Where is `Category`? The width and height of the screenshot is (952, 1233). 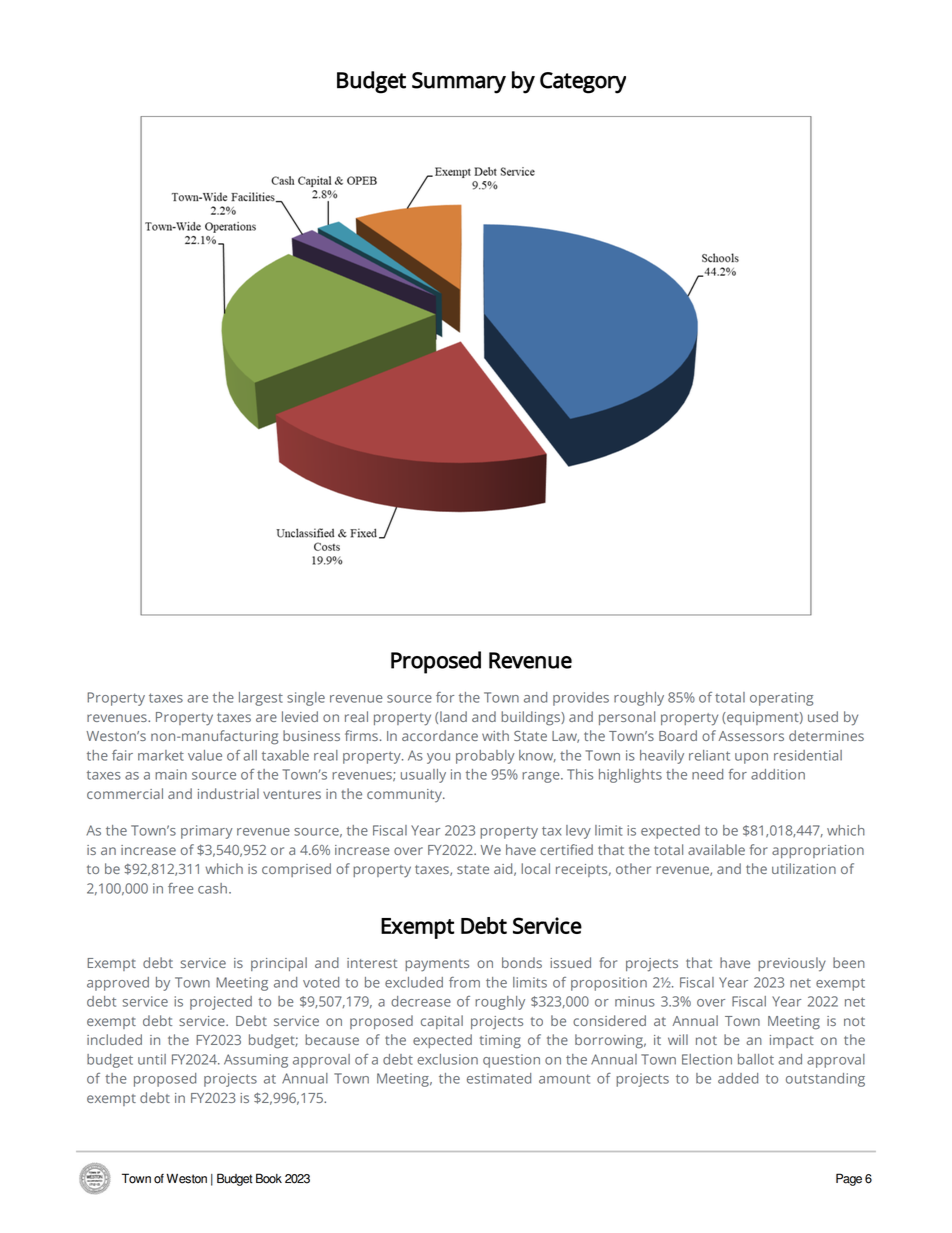 Category is located at coordinates (583, 83).
